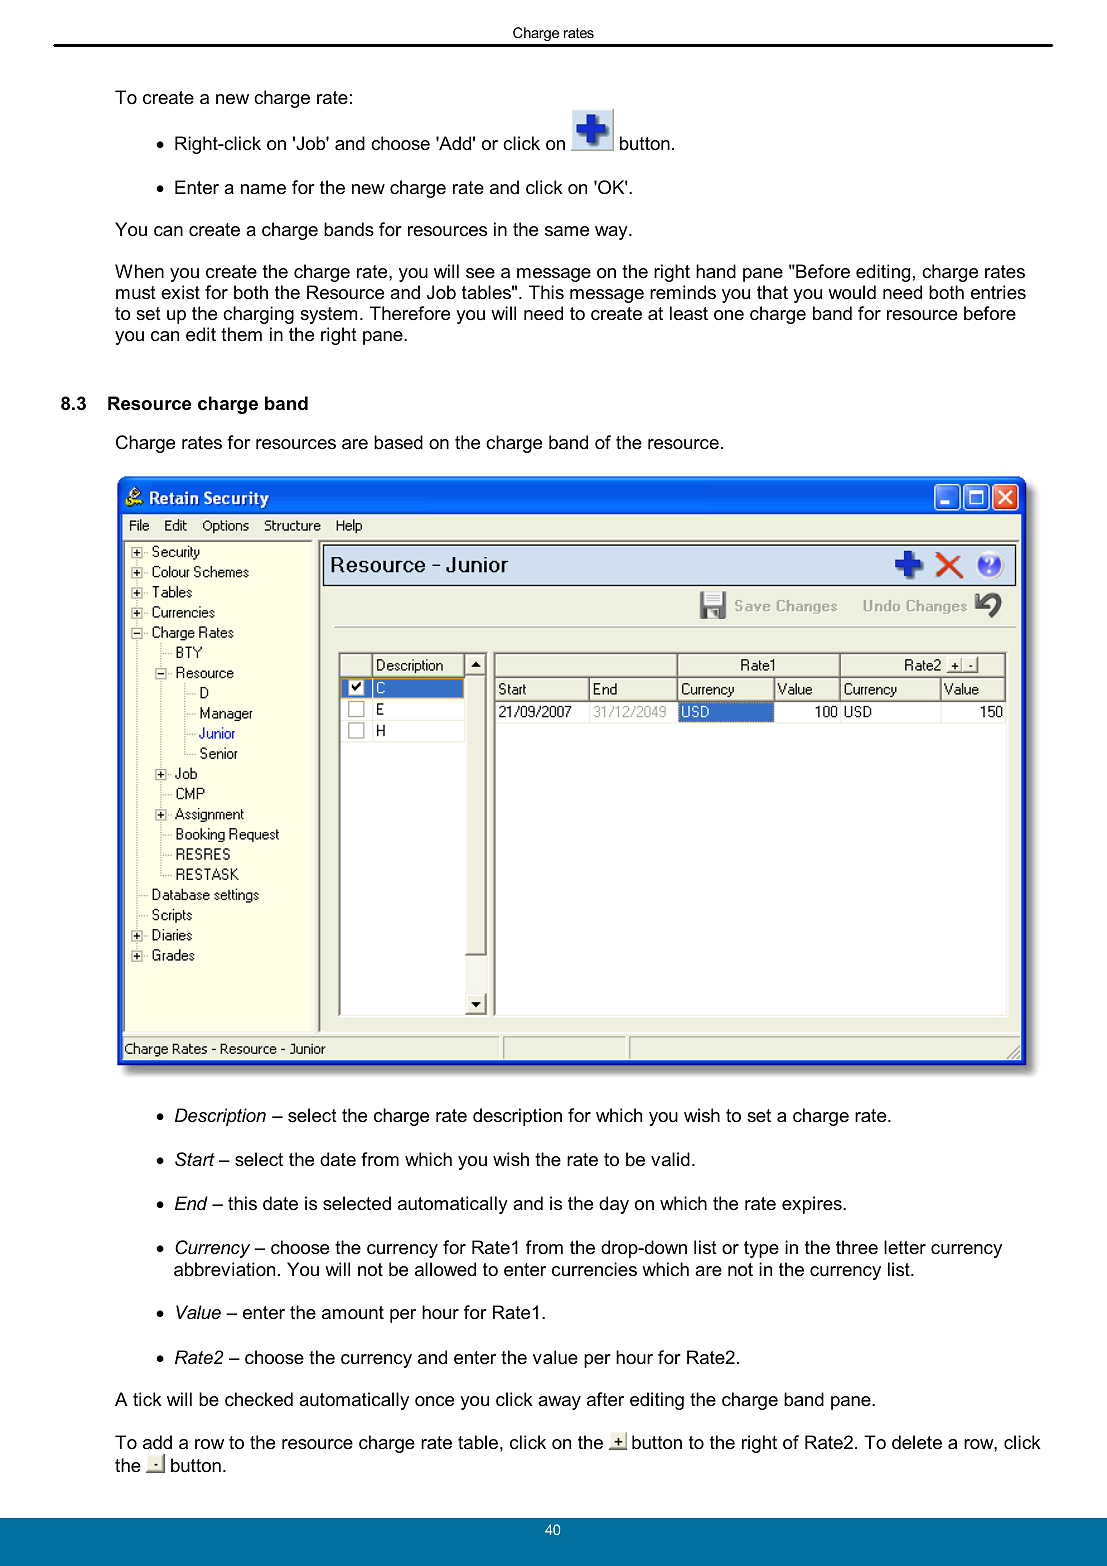  I want to click on name, so click(263, 189).
